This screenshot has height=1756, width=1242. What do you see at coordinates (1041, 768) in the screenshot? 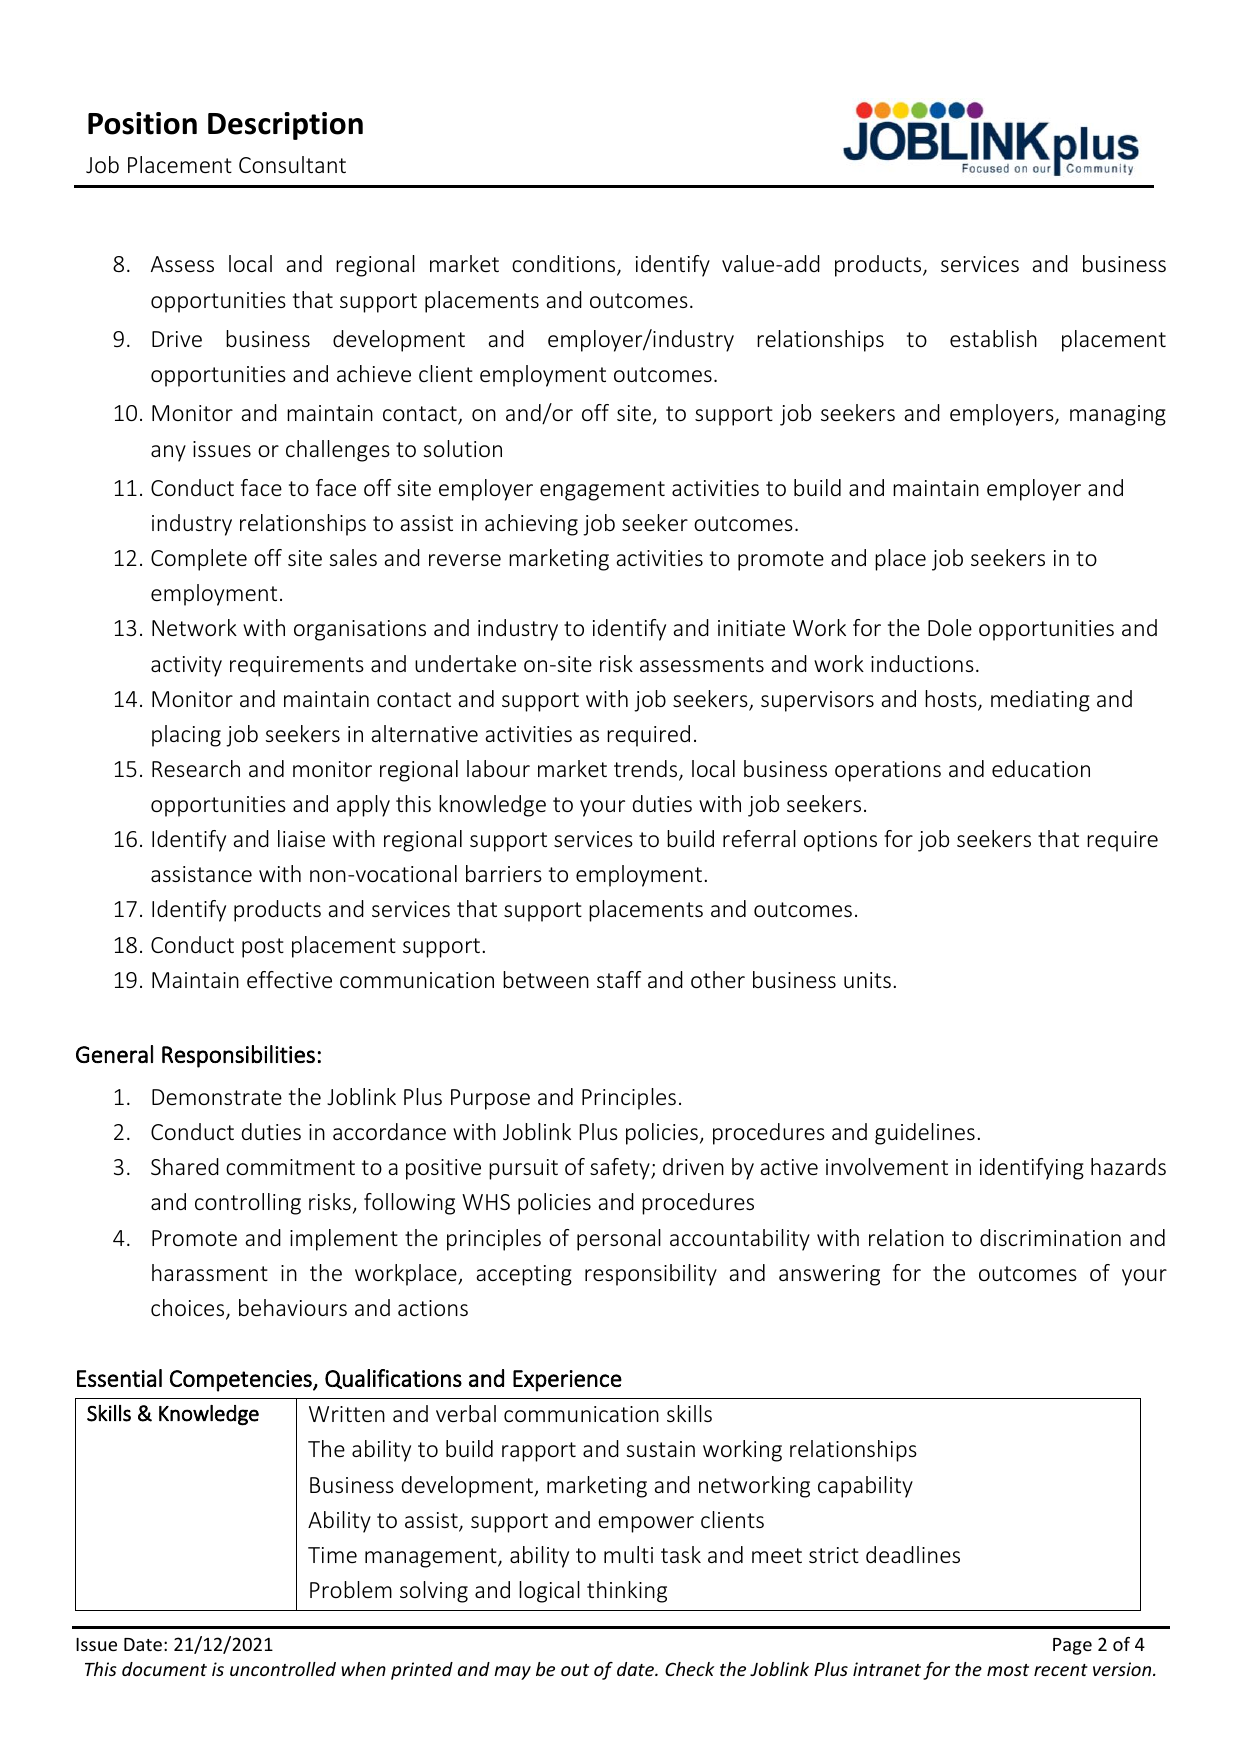
I see `education` at bounding box center [1041, 768].
